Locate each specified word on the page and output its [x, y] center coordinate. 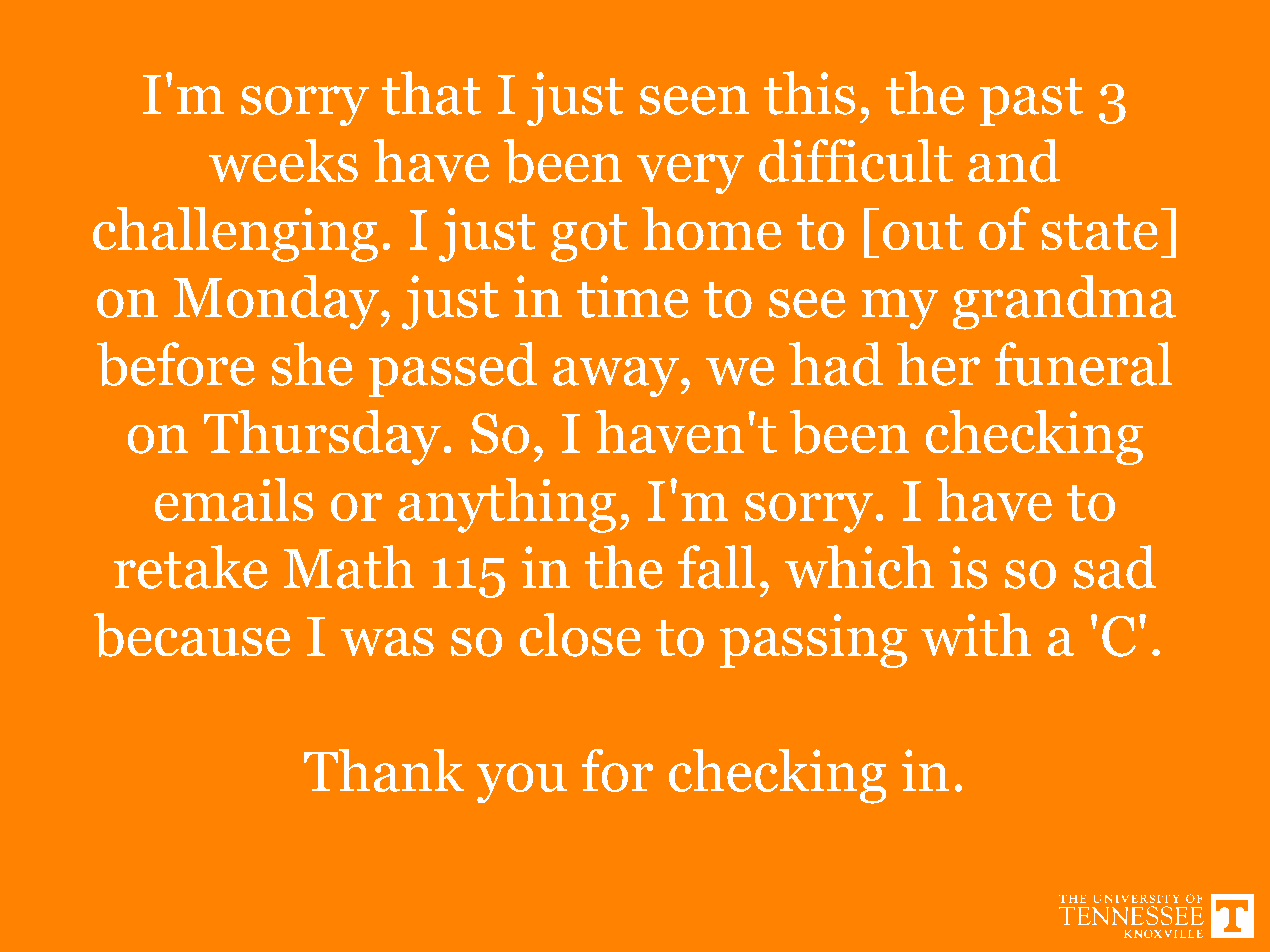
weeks [283, 160]
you [522, 783]
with [976, 634]
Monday [276, 302]
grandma [1064, 302]
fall [716, 567]
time [632, 296]
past [1031, 102]
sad [1115, 567]
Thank [384, 770]
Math [349, 567]
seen [694, 100]
